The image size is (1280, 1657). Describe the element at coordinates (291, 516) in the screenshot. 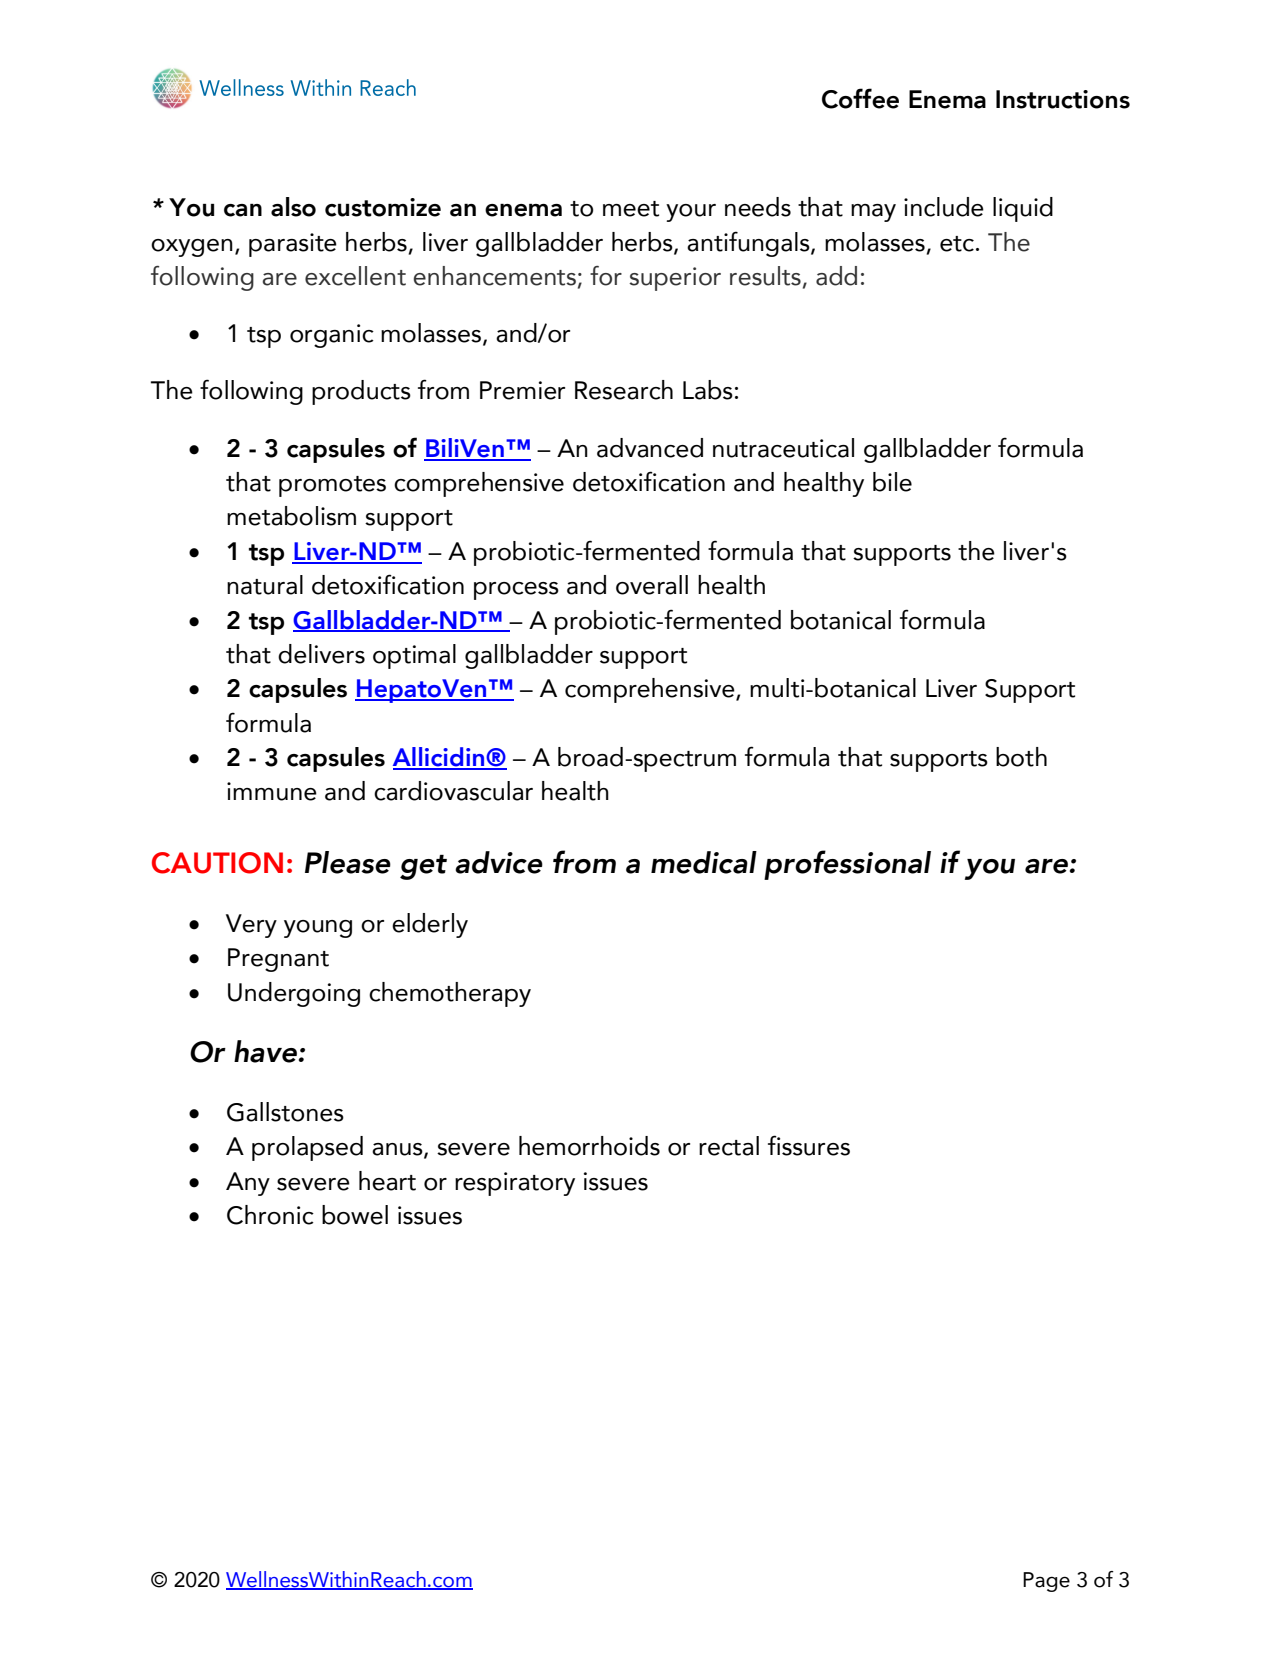

I see `metabolism` at that location.
